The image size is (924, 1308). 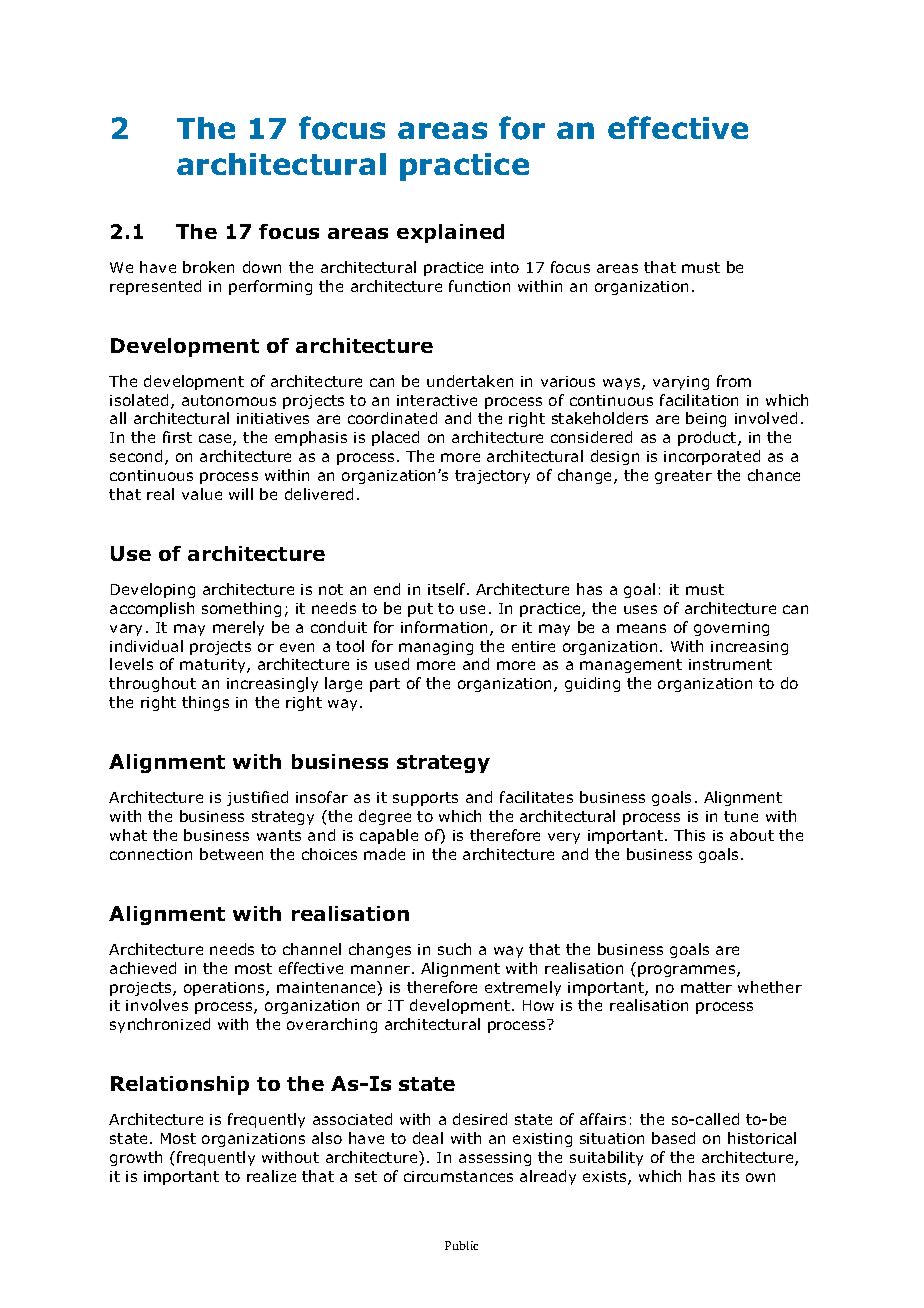 What do you see at coordinates (461, 1245) in the page?
I see `Public` at bounding box center [461, 1245].
